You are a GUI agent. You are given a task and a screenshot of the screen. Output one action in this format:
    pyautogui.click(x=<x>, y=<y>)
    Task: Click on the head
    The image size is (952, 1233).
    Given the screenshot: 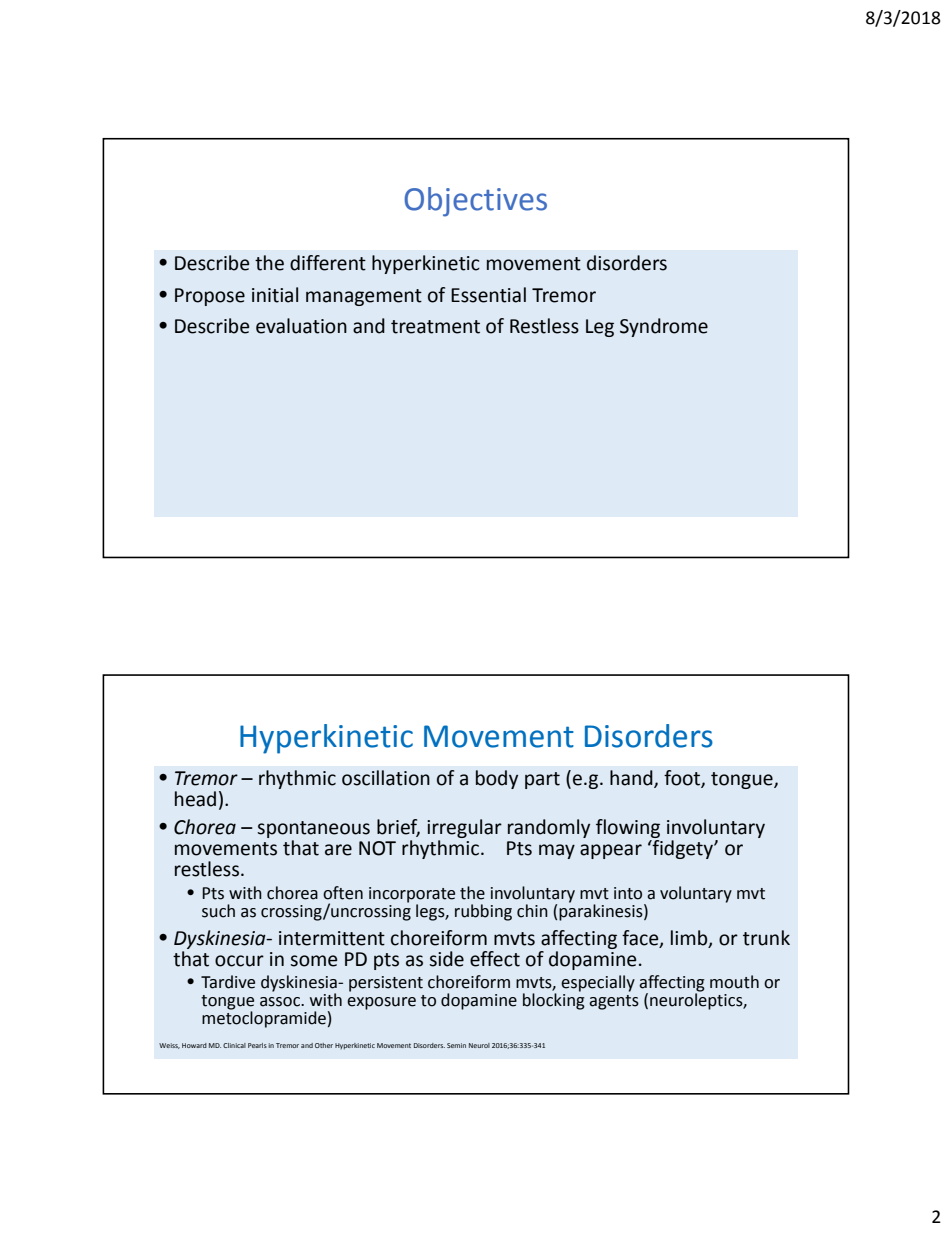 What is the action you would take?
    pyautogui.click(x=195, y=799)
